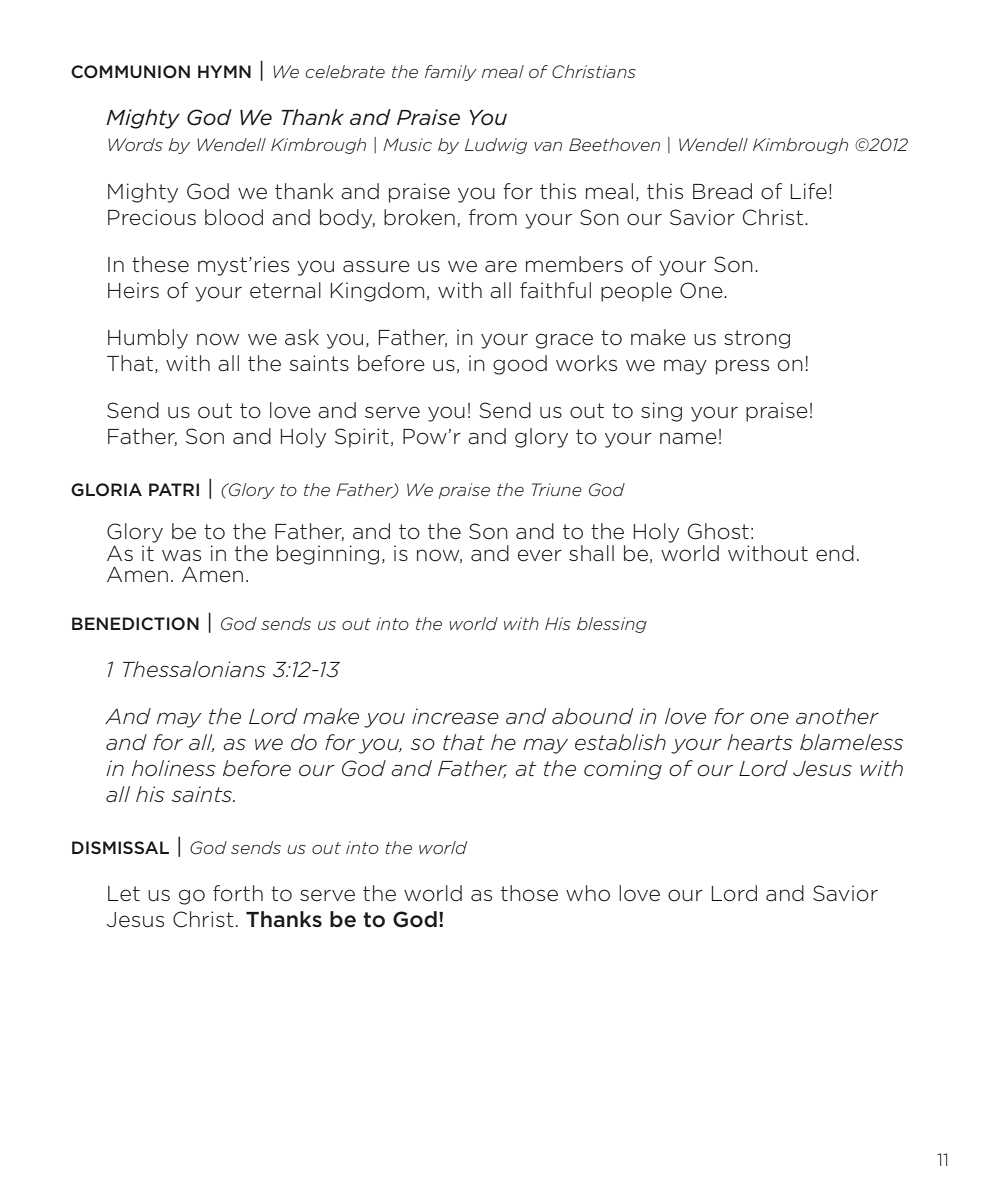 Image resolution: width=991 pixels, height=1204 pixels. I want to click on Humbly, so click(148, 339).
